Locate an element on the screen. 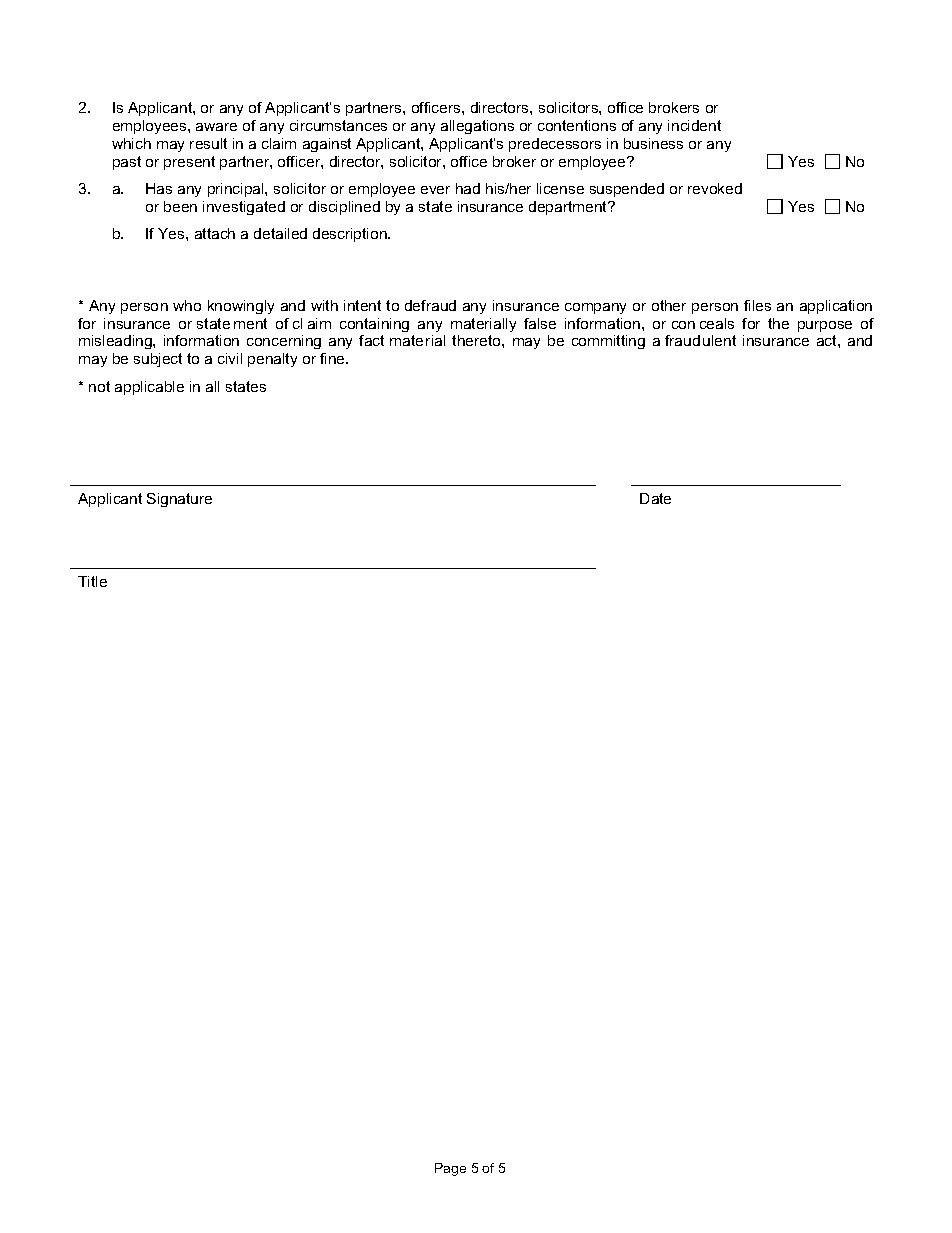  fine is located at coordinates (333, 358).
